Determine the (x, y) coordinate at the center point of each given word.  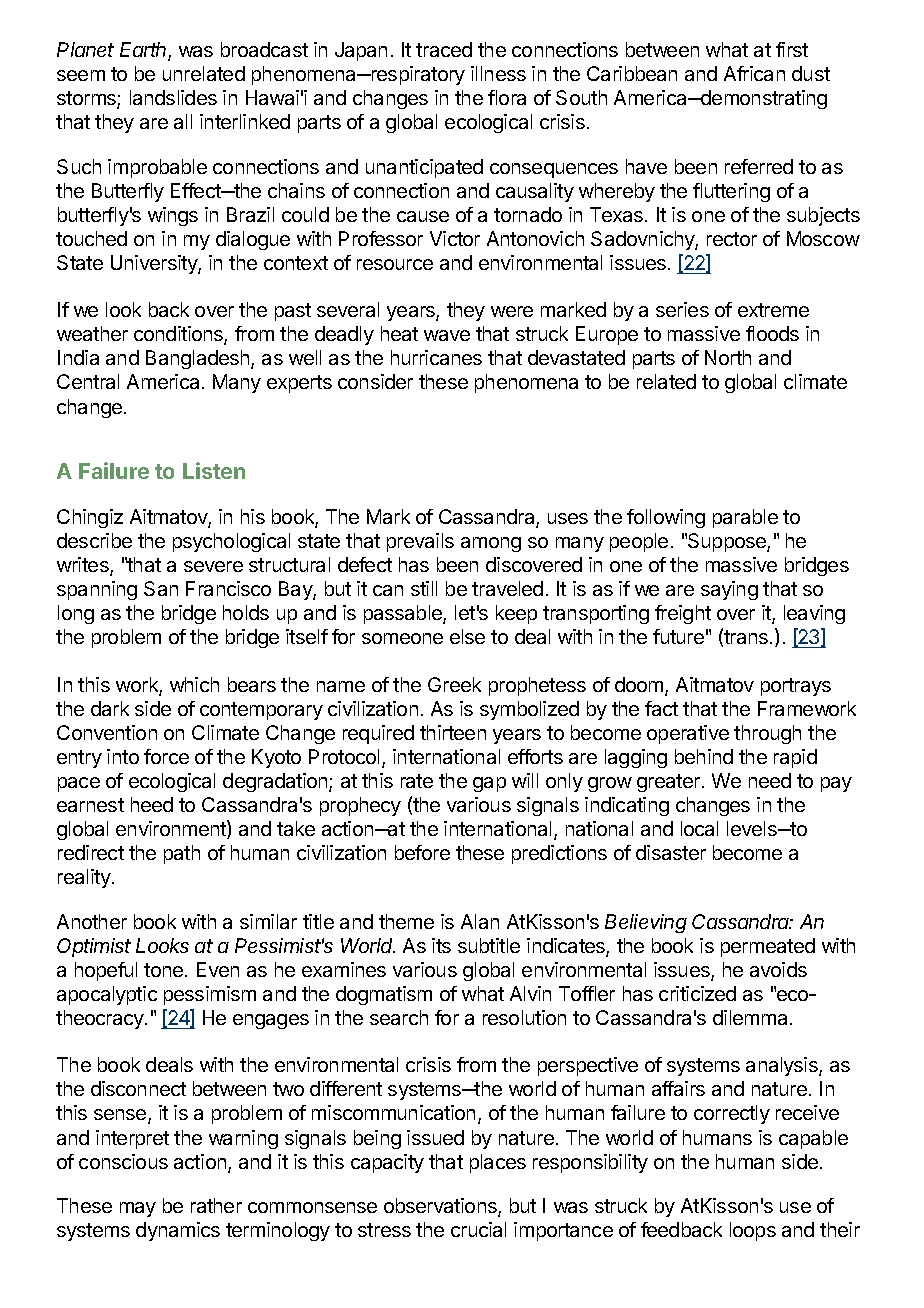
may (138, 1209)
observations (441, 1207)
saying (729, 590)
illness (498, 73)
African (754, 73)
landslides (173, 97)
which (194, 684)
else (467, 636)
